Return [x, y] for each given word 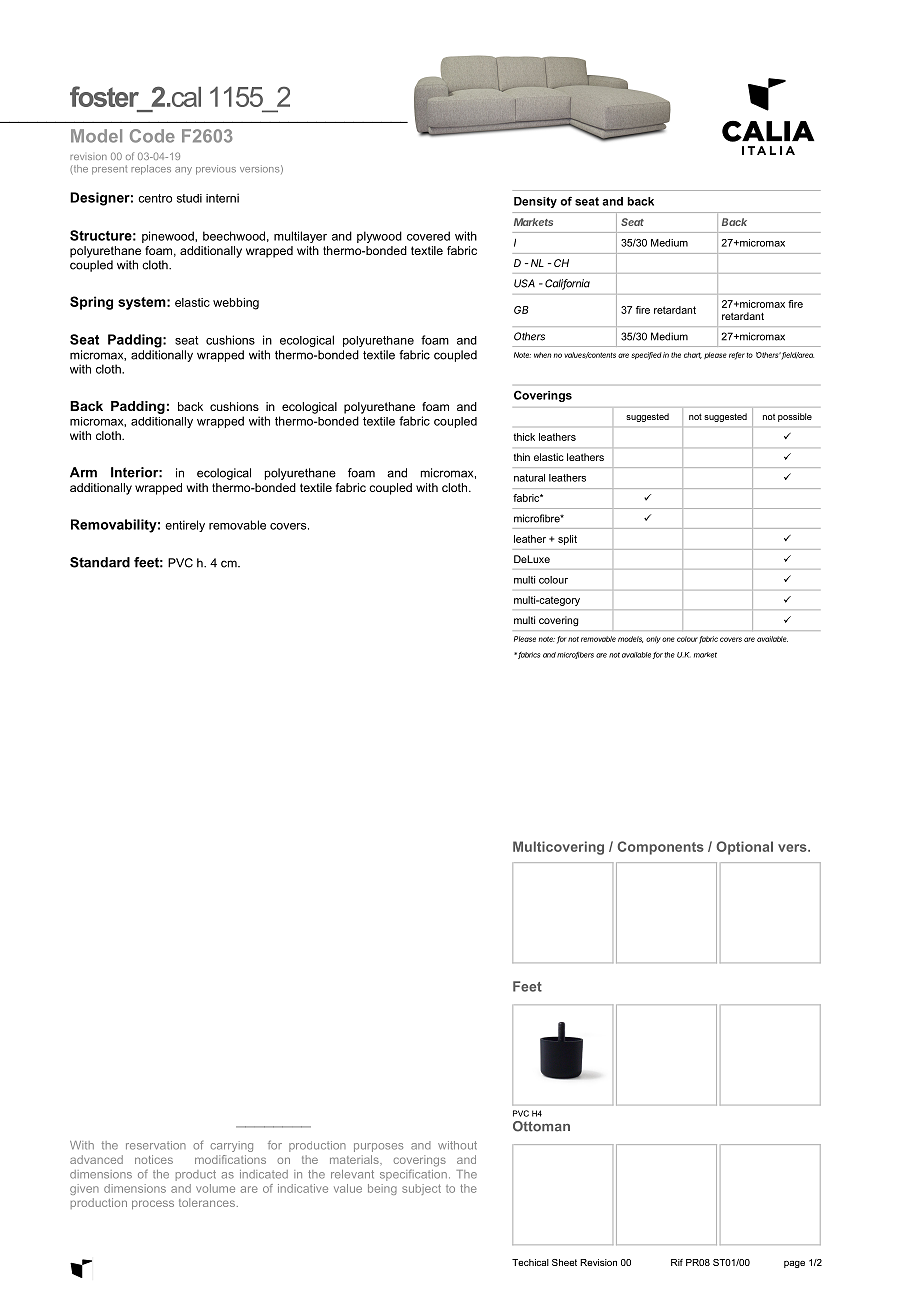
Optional [744, 848]
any [183, 171]
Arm [83, 472]
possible [795, 417]
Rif [677, 1262]
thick [524, 437]
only [653, 640]
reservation [156, 1145]
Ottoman [541, 1126]
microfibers [575, 655]
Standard [100, 562]
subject [421, 1189]
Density [535, 202]
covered [428, 236]
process [153, 1204]
